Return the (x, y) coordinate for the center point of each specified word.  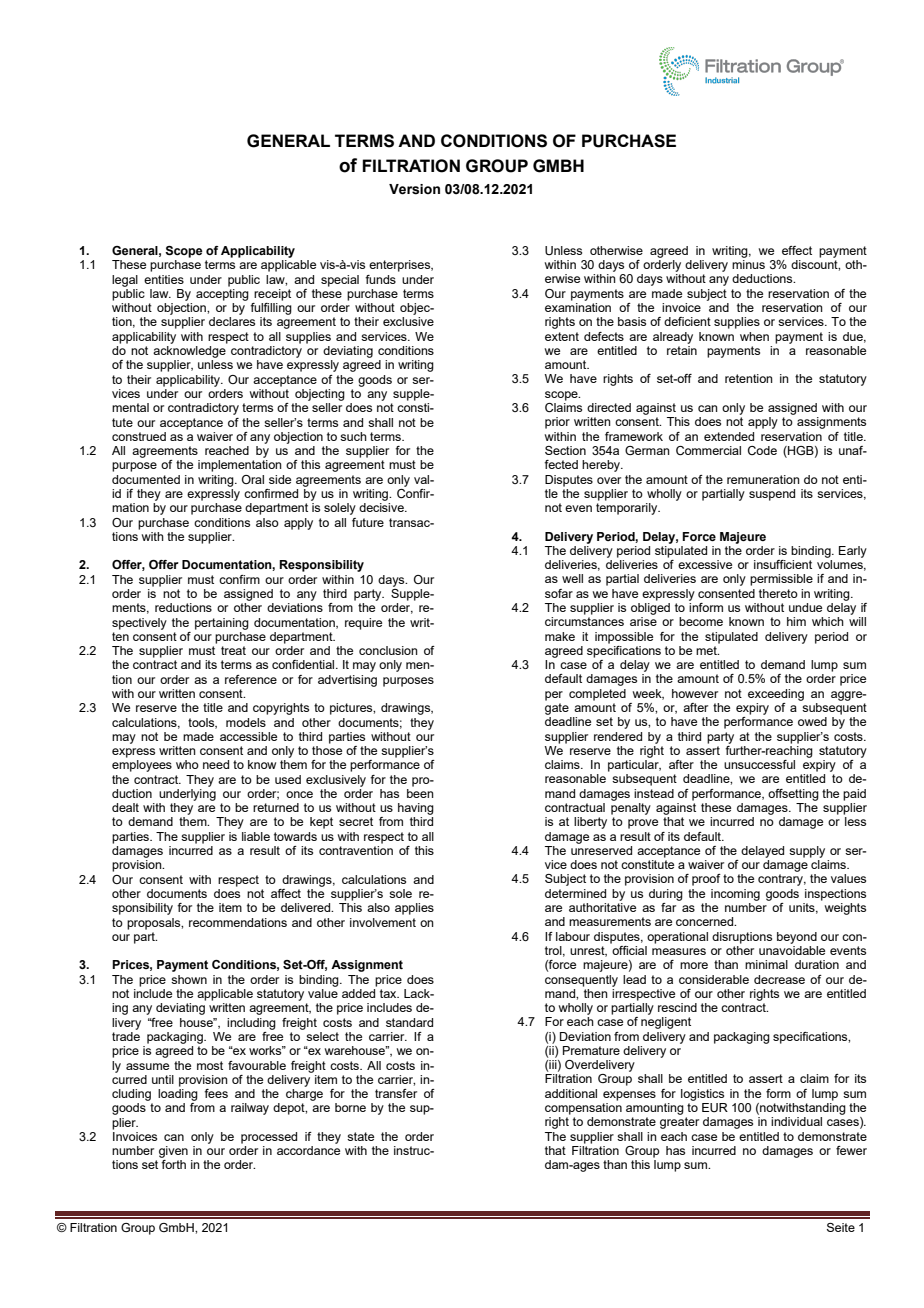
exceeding (776, 695)
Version (414, 189)
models (246, 722)
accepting (222, 293)
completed (597, 695)
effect (797, 250)
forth (173, 1164)
